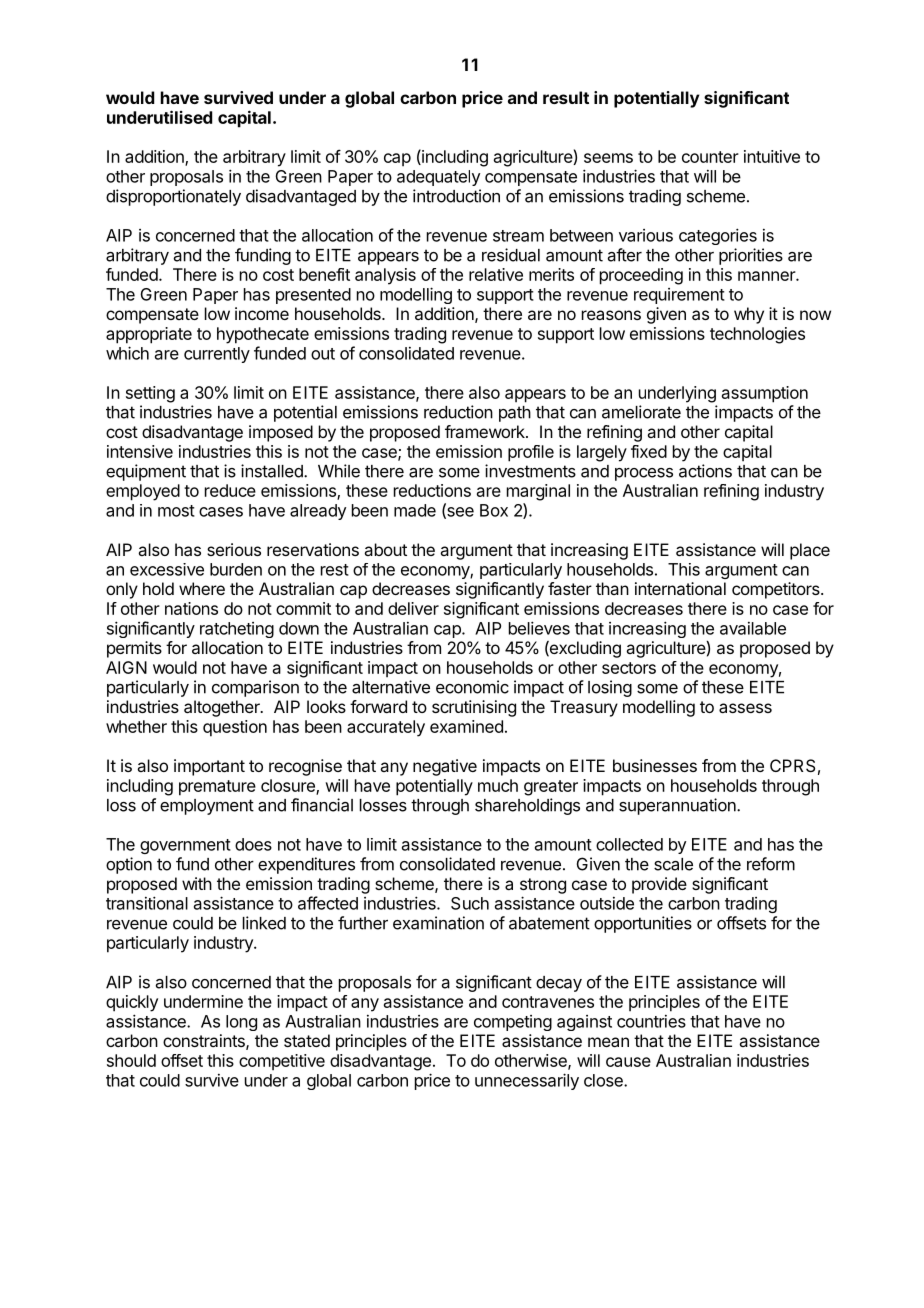 The width and height of the page is (924, 1308). What do you see at coordinates (777, 590) in the page?
I see `competitors` at bounding box center [777, 590].
